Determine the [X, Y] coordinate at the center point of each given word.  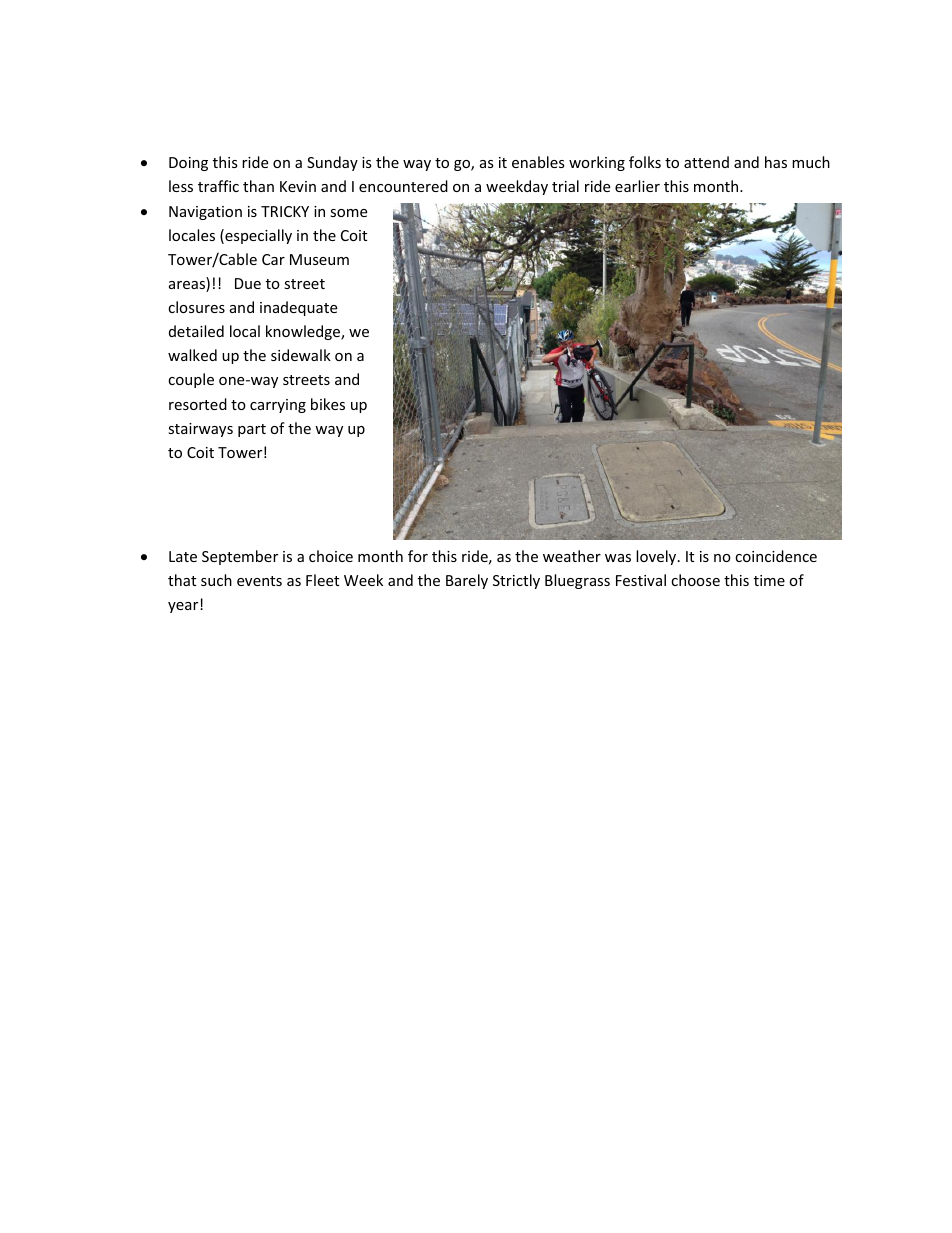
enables [538, 162]
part [252, 430]
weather [572, 556]
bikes [328, 404]
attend [706, 162]
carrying [278, 406]
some [348, 213]
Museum [319, 259]
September [240, 557]
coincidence [776, 556]
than [258, 186]
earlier [637, 186]
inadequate [298, 308]
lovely [657, 557]
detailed [196, 331]
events [259, 581]
